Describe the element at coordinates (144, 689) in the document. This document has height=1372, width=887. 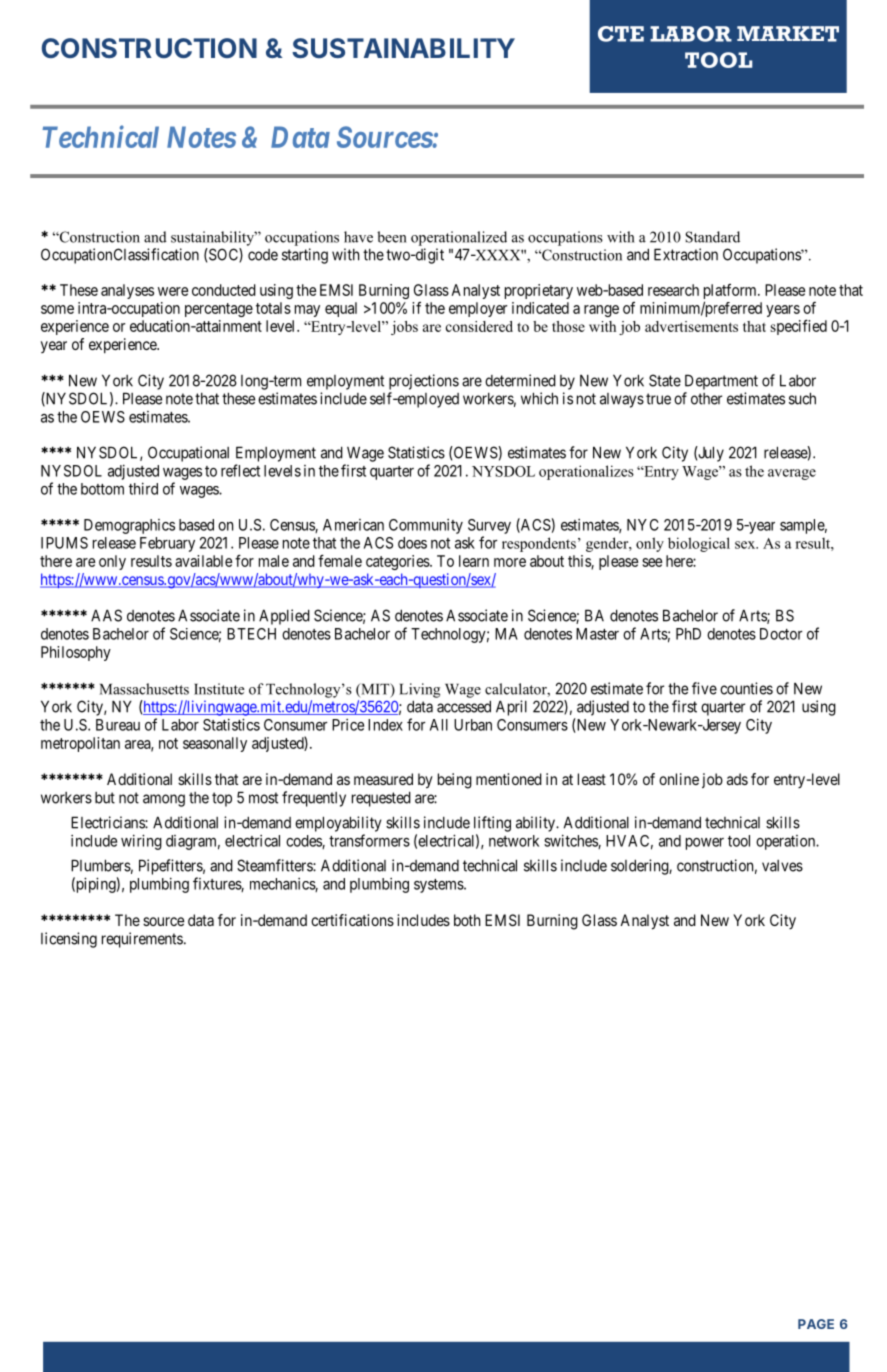
I see `Massachusetts` at that location.
